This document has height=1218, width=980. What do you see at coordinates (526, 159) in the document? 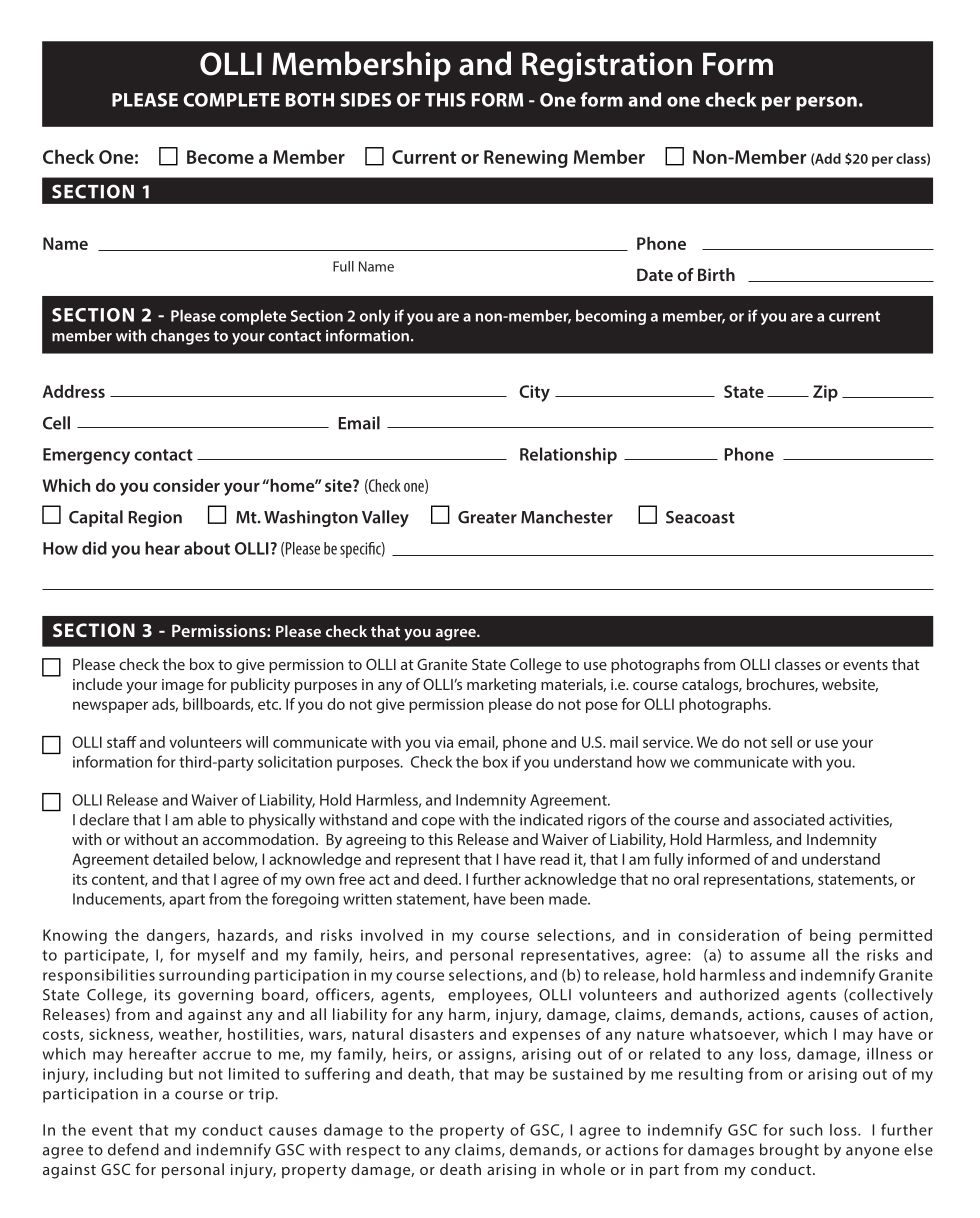
I see `Renewing` at bounding box center [526, 159].
